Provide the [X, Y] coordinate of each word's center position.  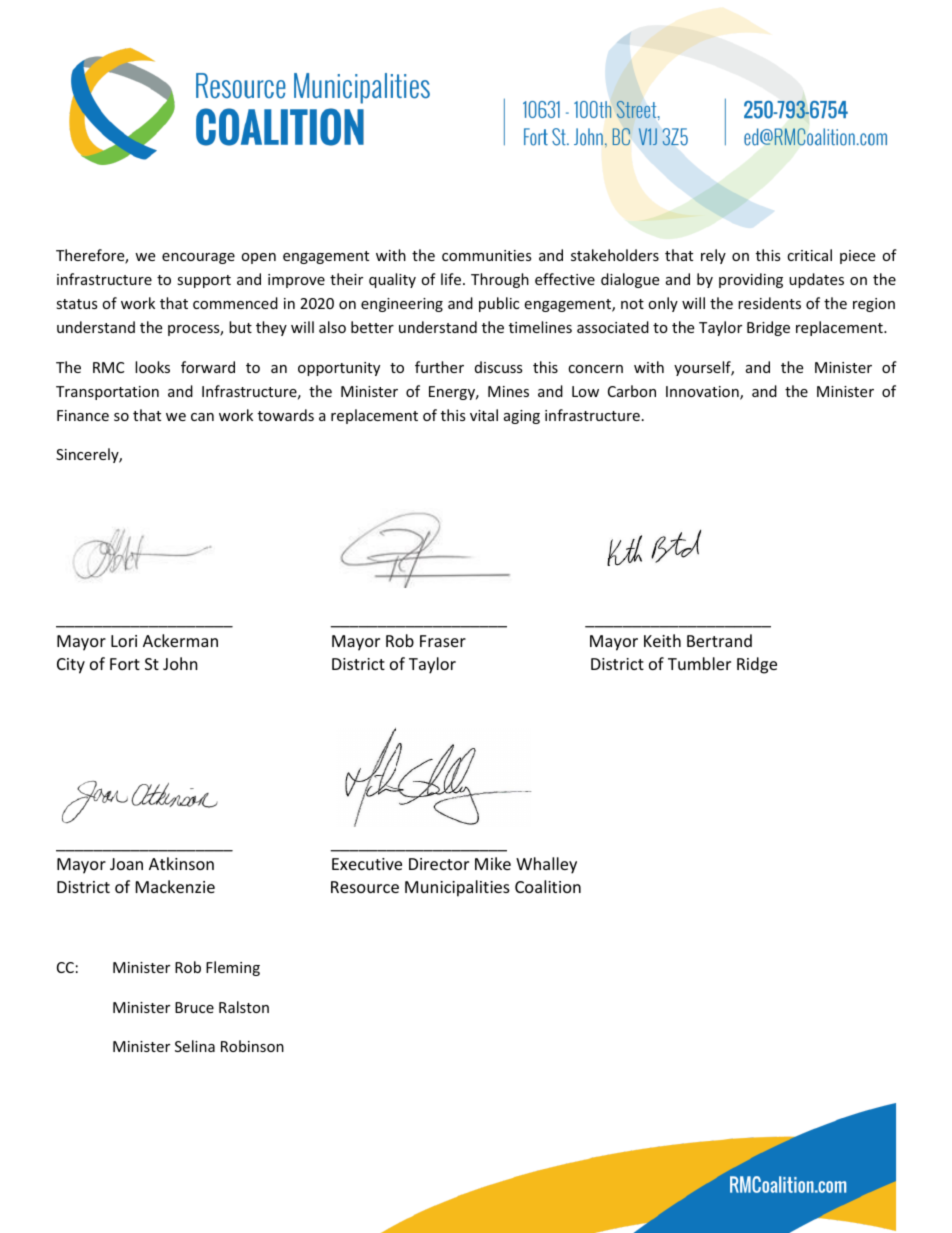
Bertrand [719, 640]
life [451, 279]
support [204, 281]
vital [484, 415]
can [202, 417]
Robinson [252, 1046]
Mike [493, 863]
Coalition [548, 886]
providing [751, 280]
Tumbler [699, 663]
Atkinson [181, 863]
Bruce [194, 1007]
